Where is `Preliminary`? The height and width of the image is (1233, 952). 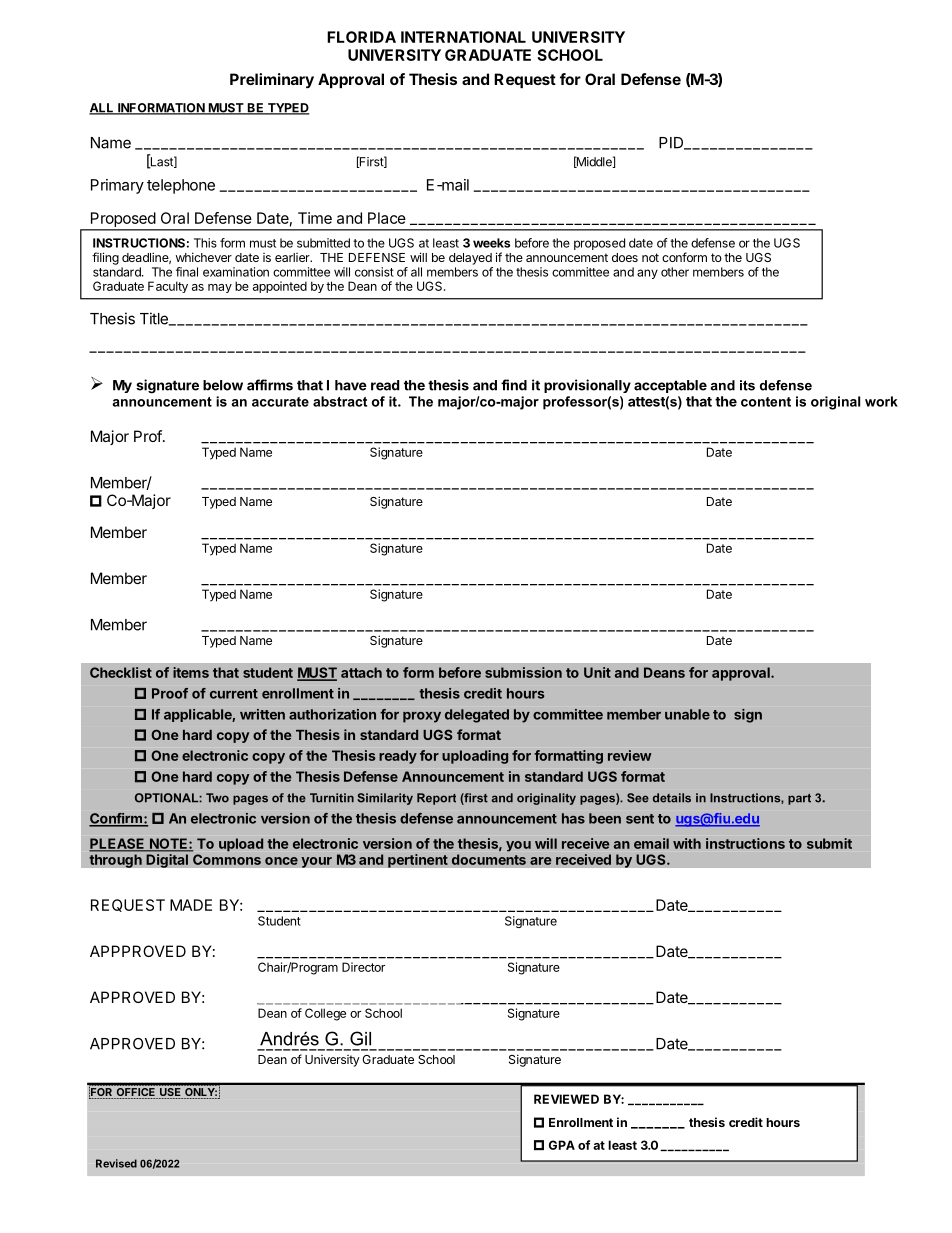 Preliminary is located at coordinates (272, 81).
